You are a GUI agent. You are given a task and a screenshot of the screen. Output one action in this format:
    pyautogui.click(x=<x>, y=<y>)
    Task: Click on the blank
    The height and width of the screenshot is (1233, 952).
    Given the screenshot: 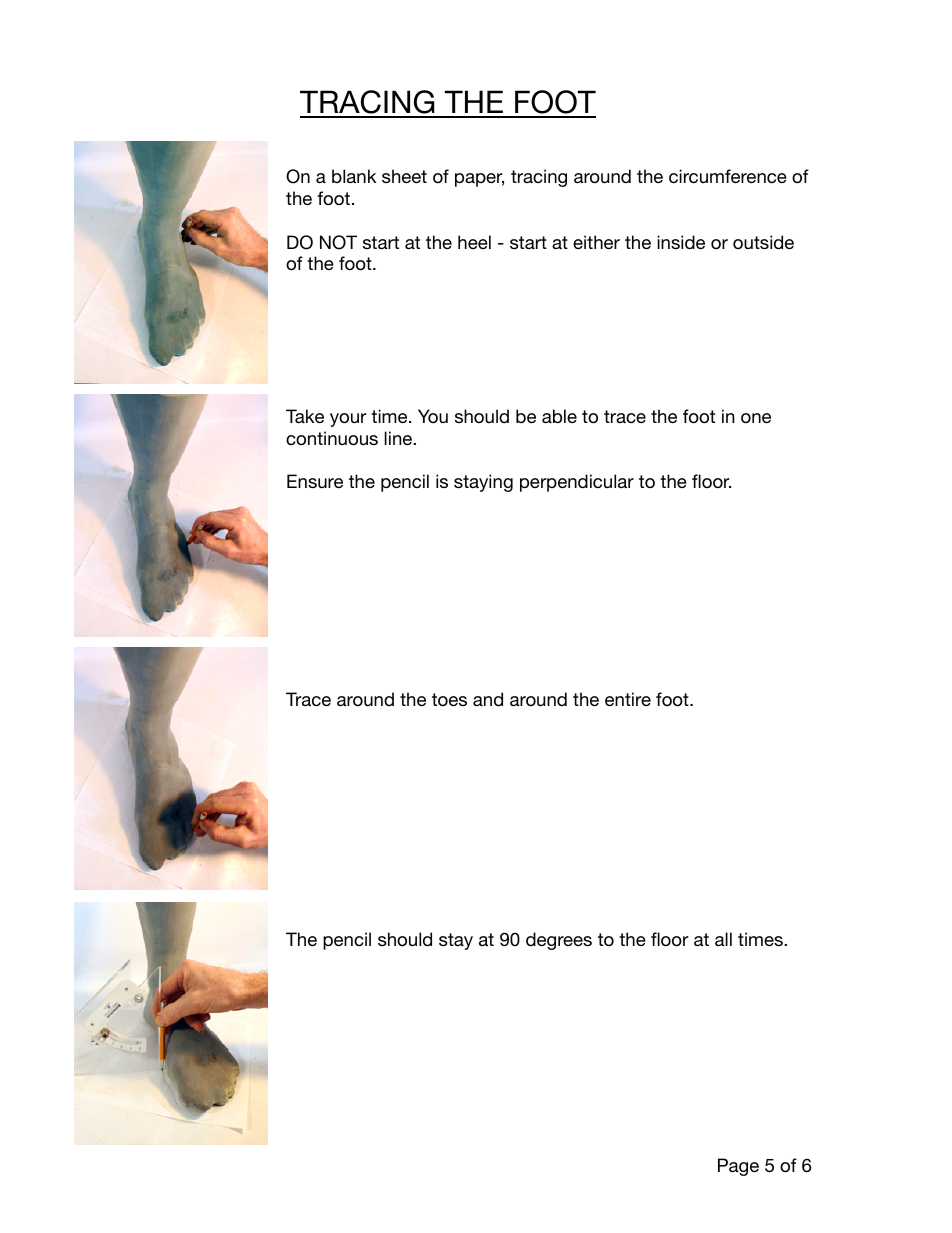 What is the action you would take?
    pyautogui.click(x=354, y=176)
